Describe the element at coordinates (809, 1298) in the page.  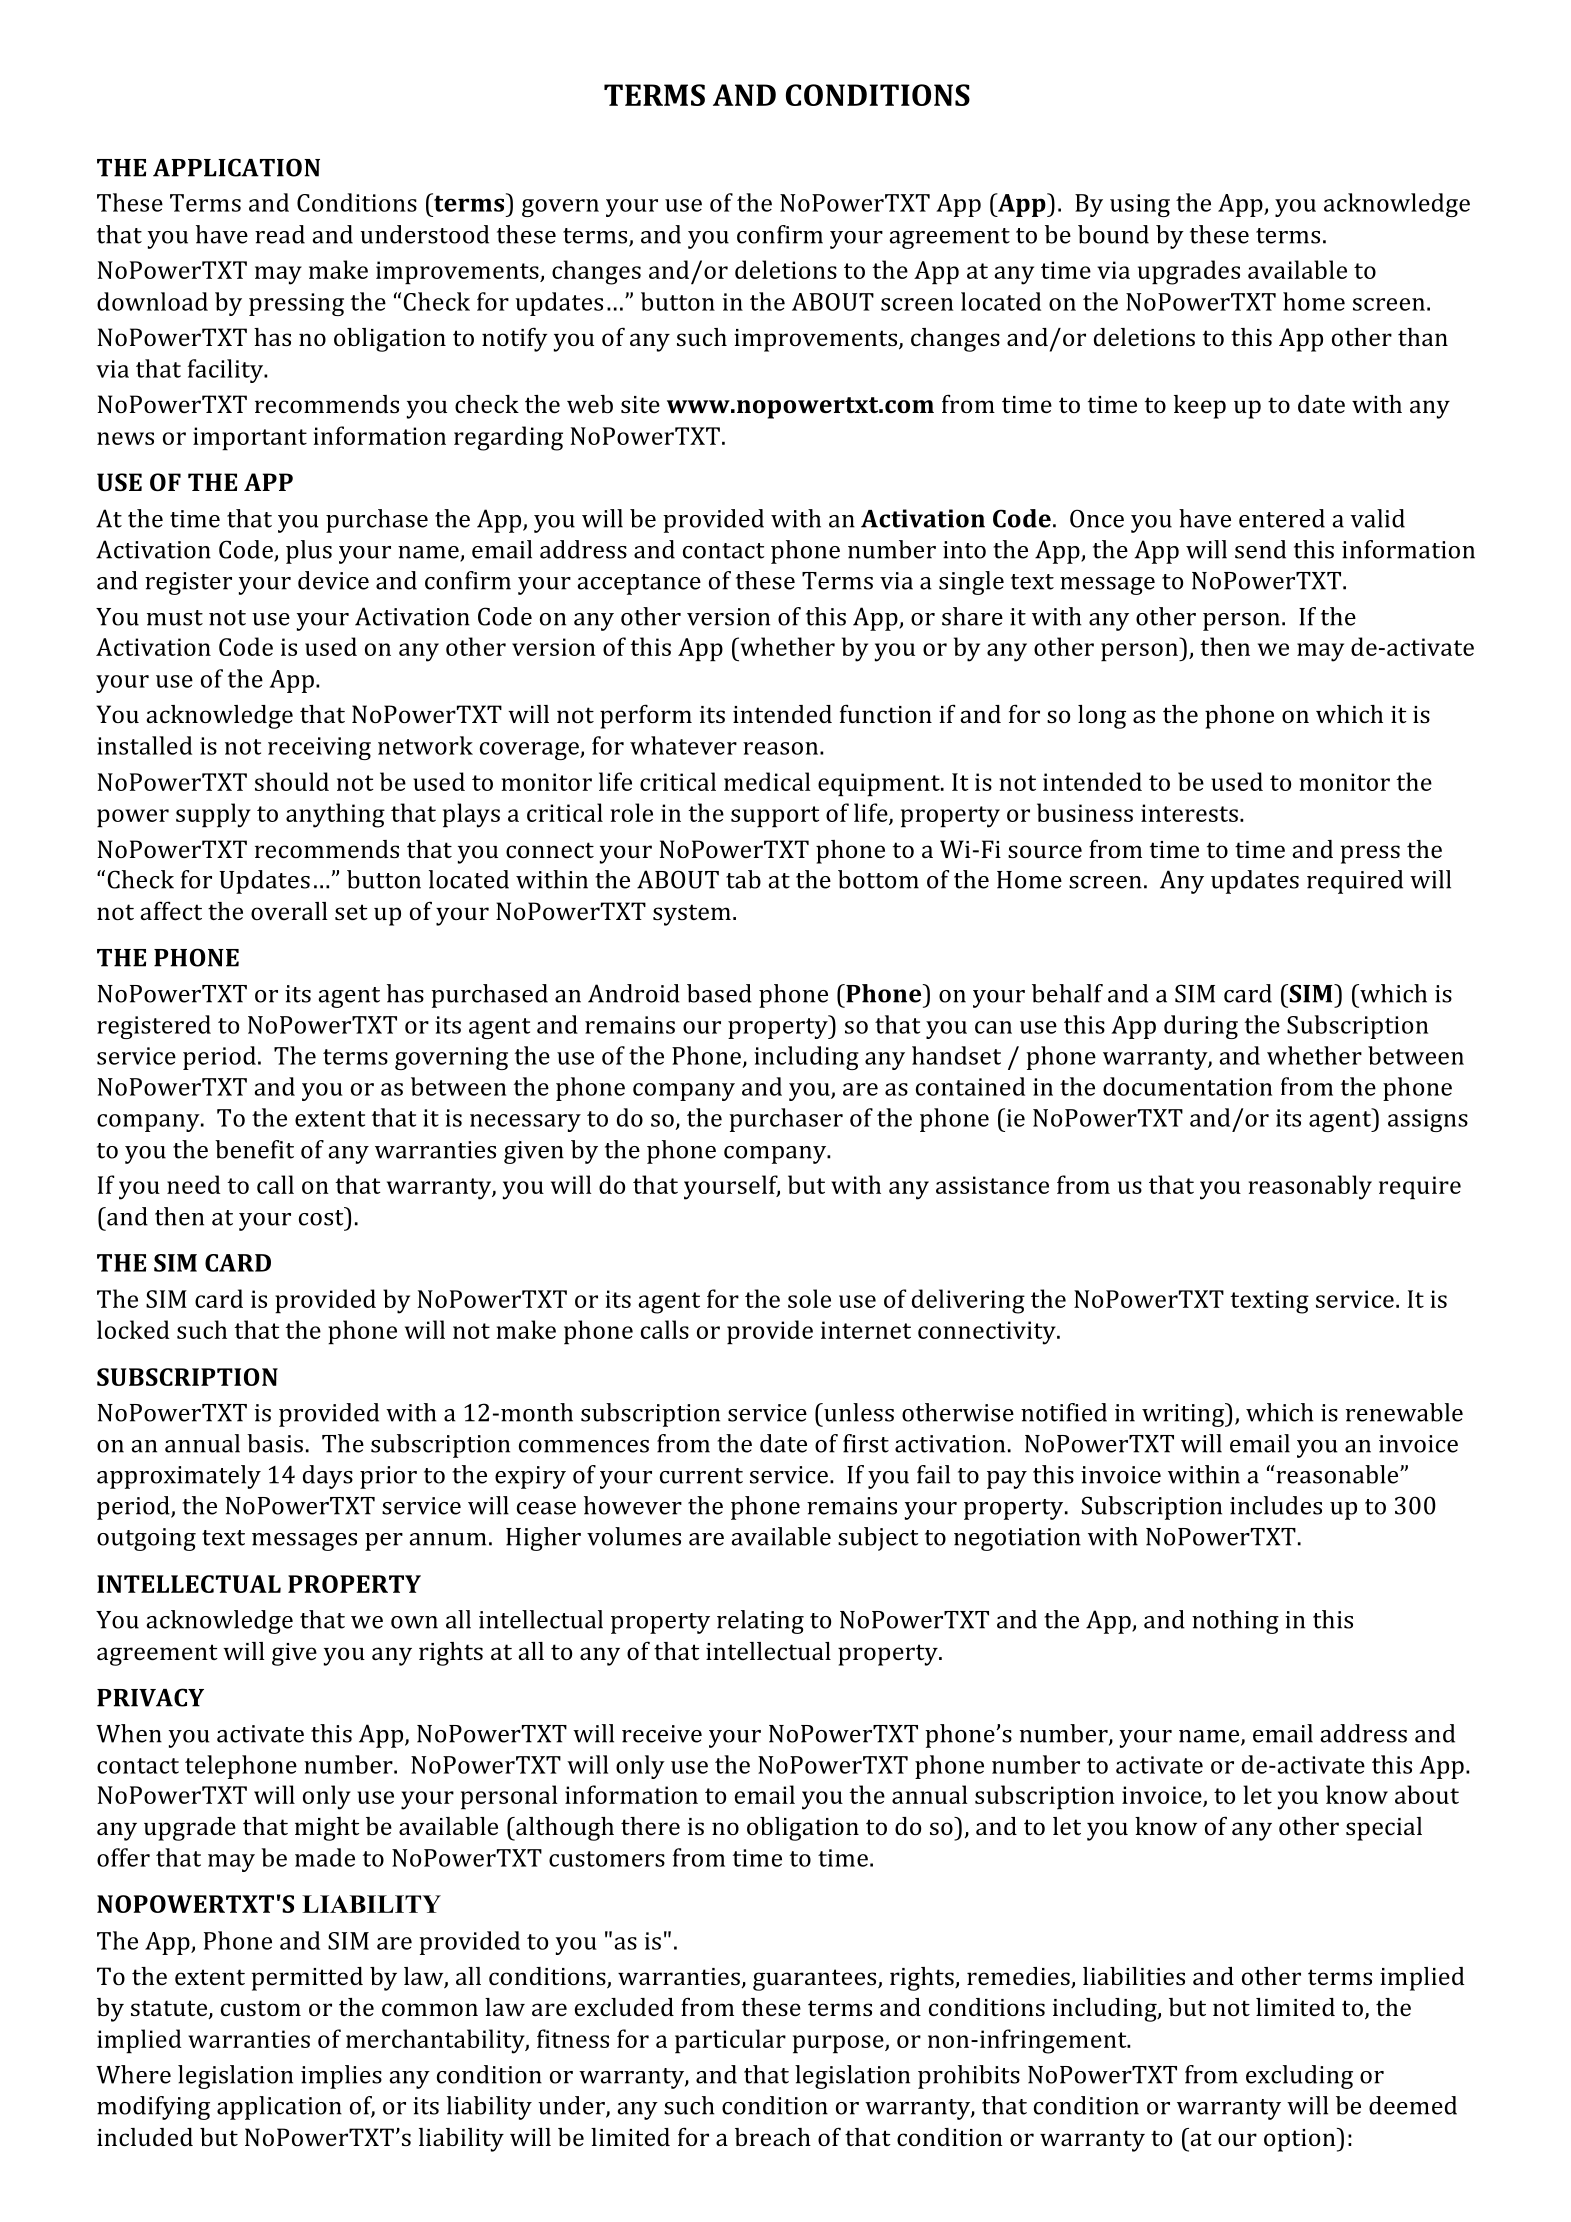
I see `sole` at that location.
